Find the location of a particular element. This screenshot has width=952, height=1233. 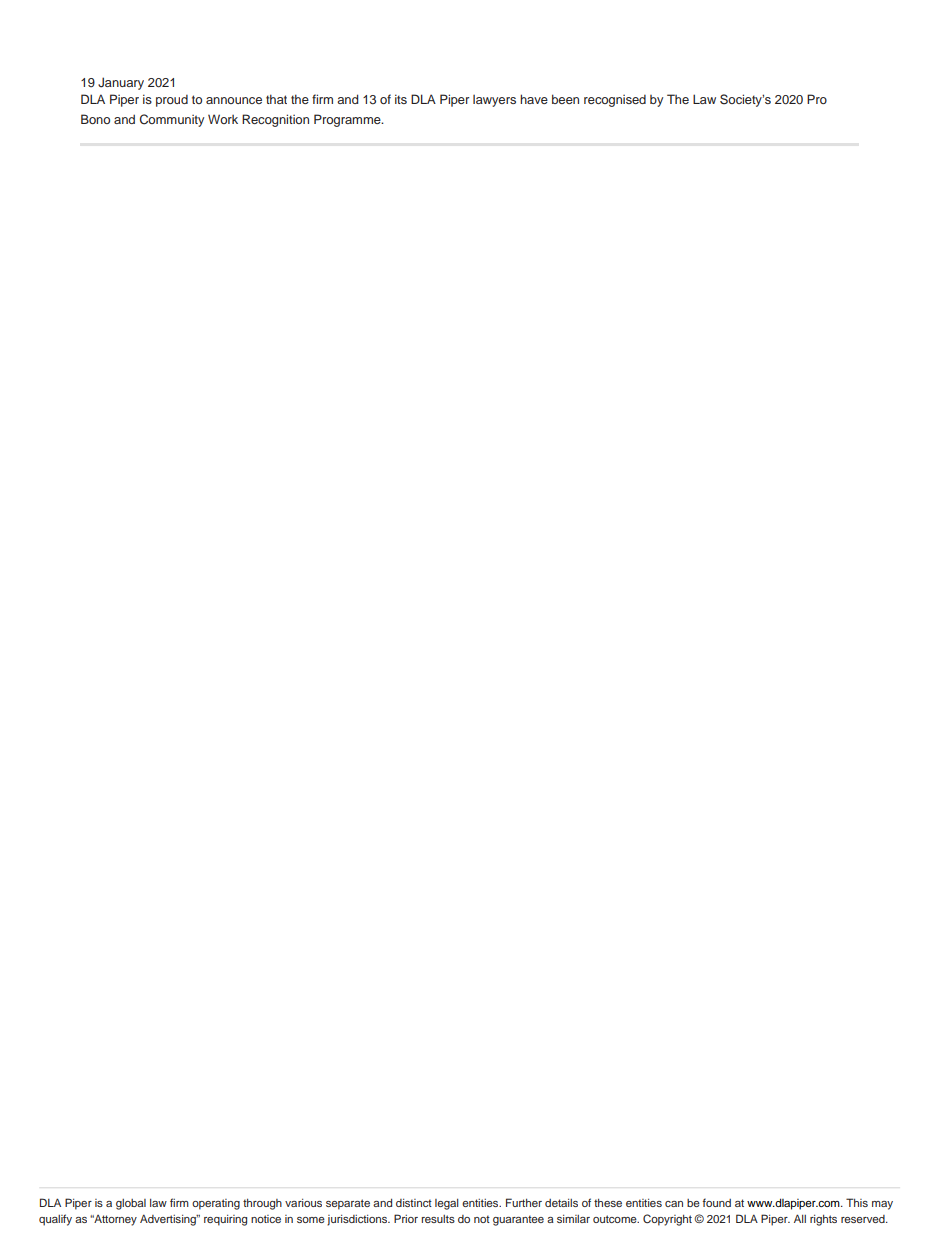

Further is located at coordinates (524, 1202).
